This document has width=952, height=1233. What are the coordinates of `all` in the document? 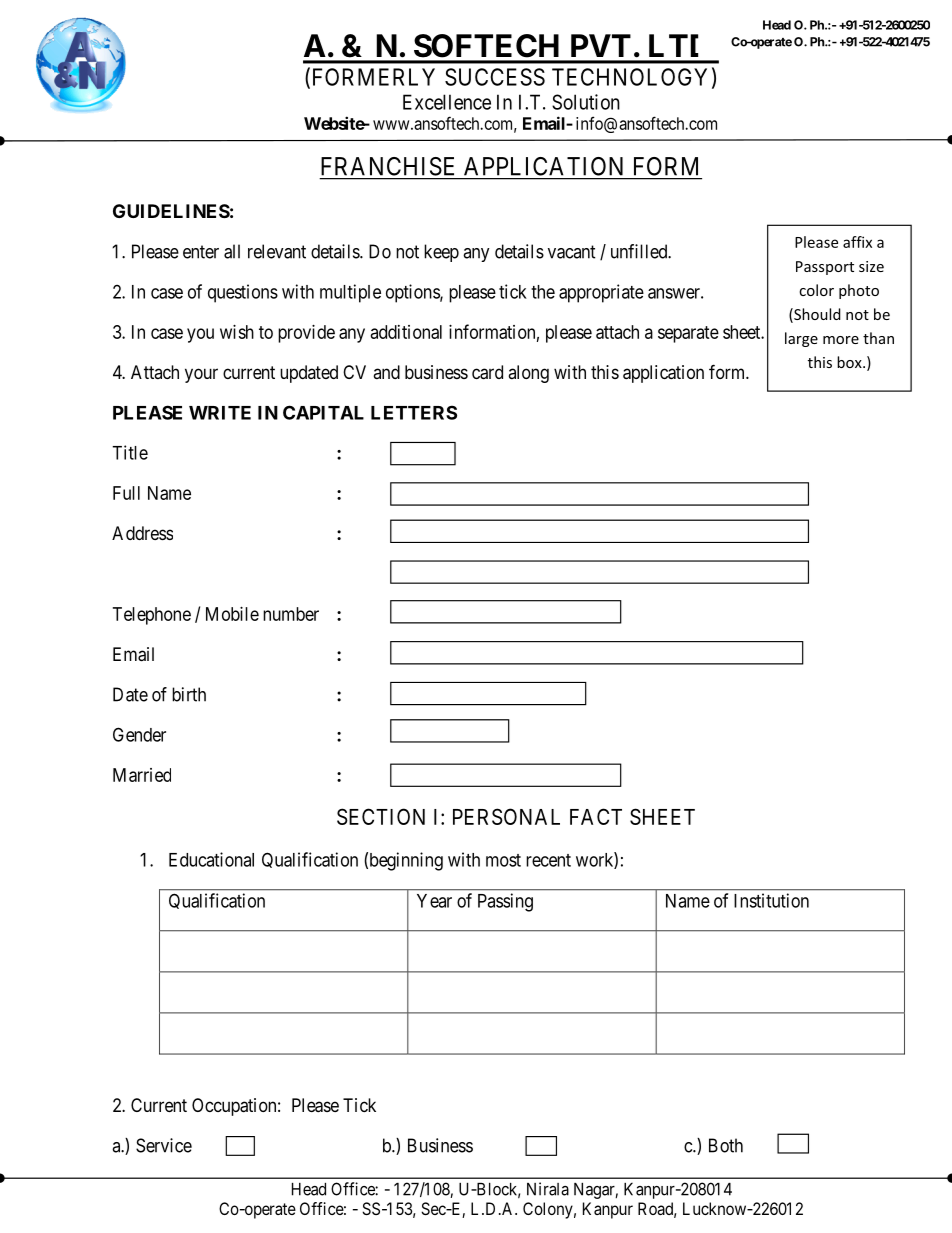 It's located at (232, 251).
